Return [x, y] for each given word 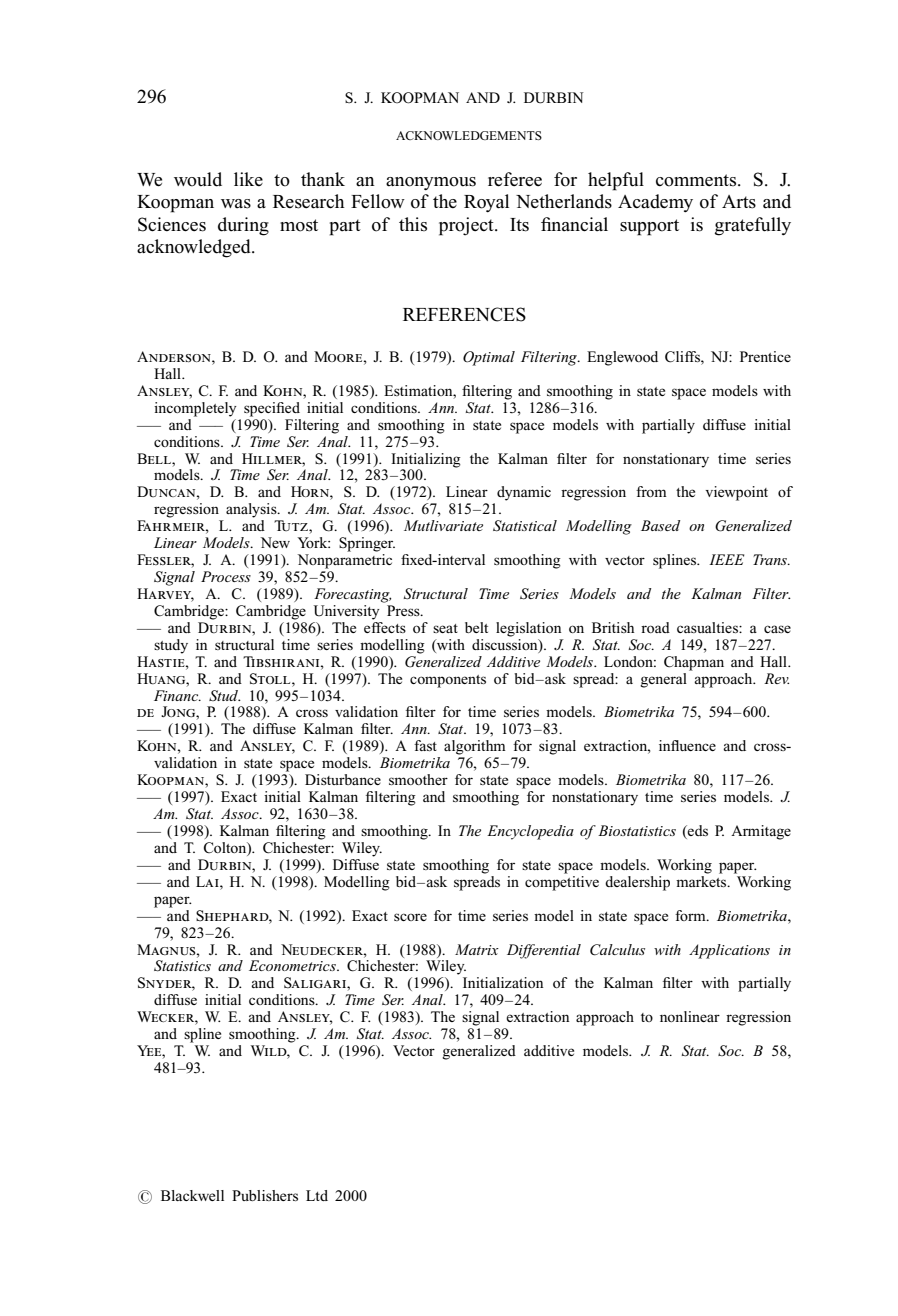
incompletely [195, 409]
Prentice [765, 356]
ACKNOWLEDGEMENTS [469, 135]
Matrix [477, 949]
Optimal [489, 358]
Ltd [317, 1195]
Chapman [694, 663]
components [448, 681]
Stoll [271, 679]
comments [697, 180]
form [691, 915]
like [248, 179]
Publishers [265, 1195]
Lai [208, 881]
